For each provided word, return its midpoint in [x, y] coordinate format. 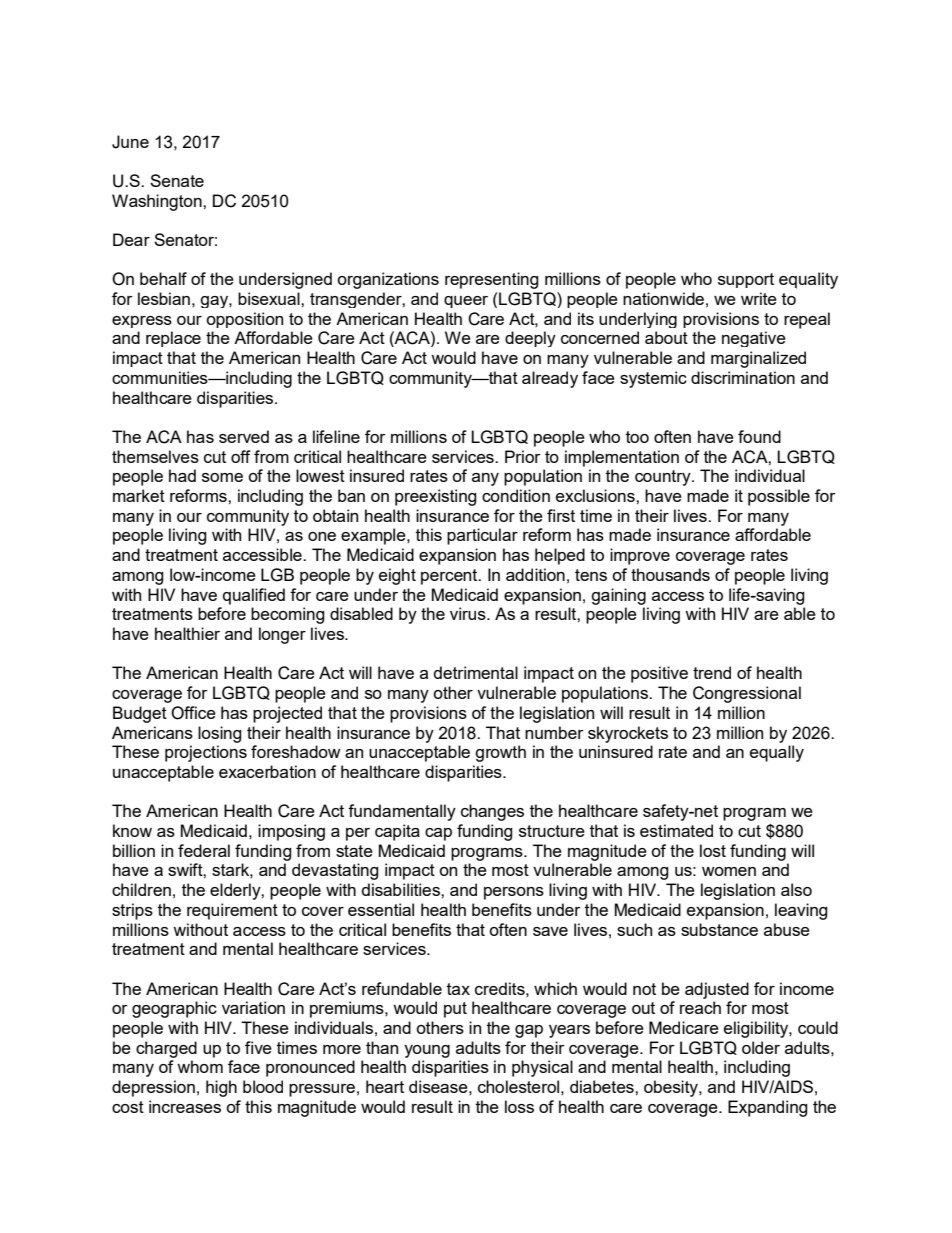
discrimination [743, 377]
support [746, 280]
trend [712, 672]
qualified [254, 596]
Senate [177, 180]
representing [492, 280]
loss [519, 1106]
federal [204, 850]
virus [469, 613]
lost [713, 850]
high [221, 1088]
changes [492, 812]
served [244, 436]
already [550, 379]
